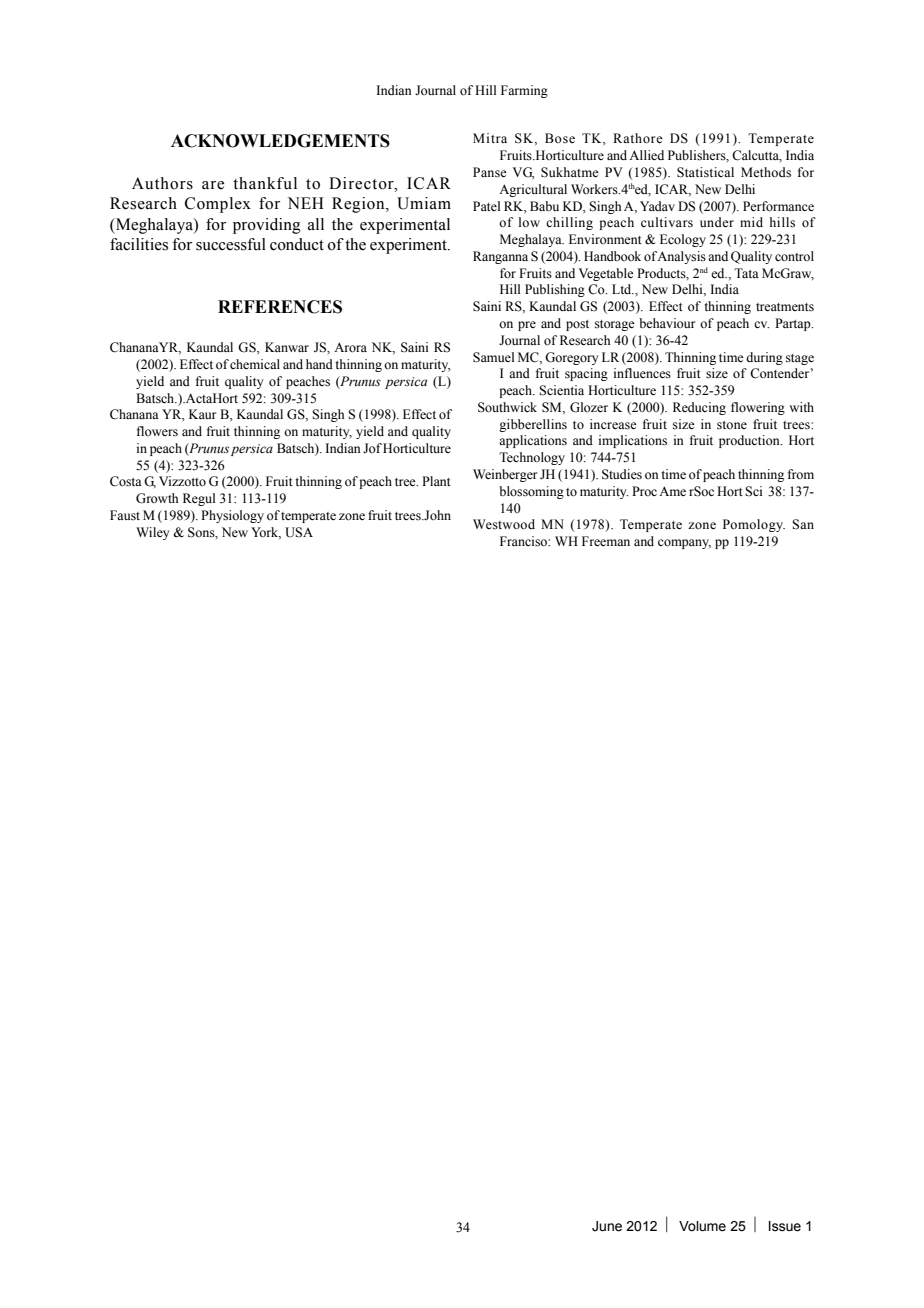  What do you see at coordinates (607, 1226) in the document?
I see `June` at bounding box center [607, 1226].
